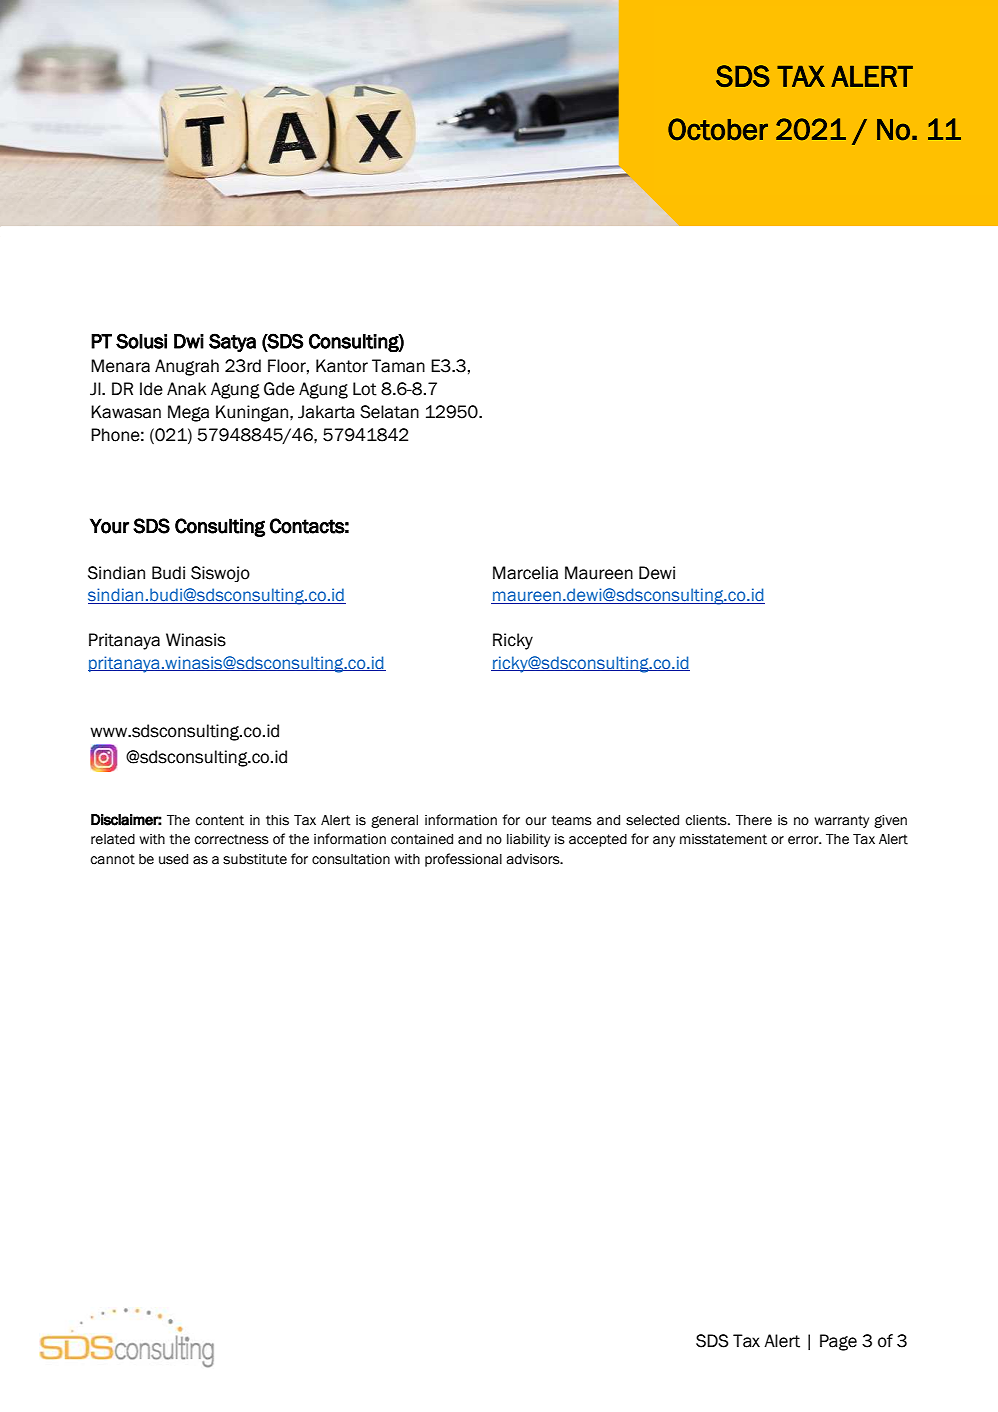 The image size is (998, 1412). I want to click on There, so click(754, 820).
